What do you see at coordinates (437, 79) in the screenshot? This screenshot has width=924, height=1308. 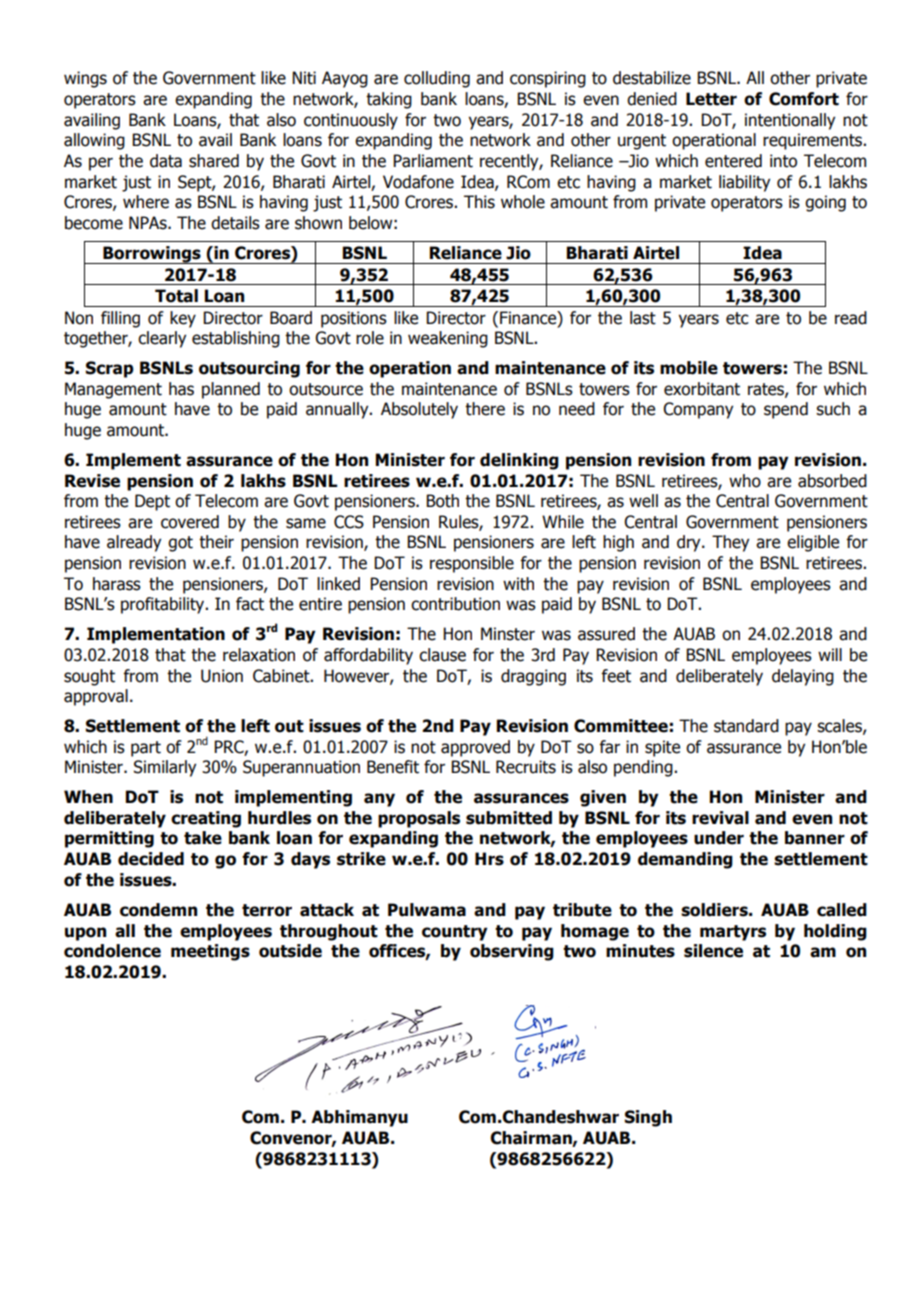 I see `colluding` at bounding box center [437, 79].
